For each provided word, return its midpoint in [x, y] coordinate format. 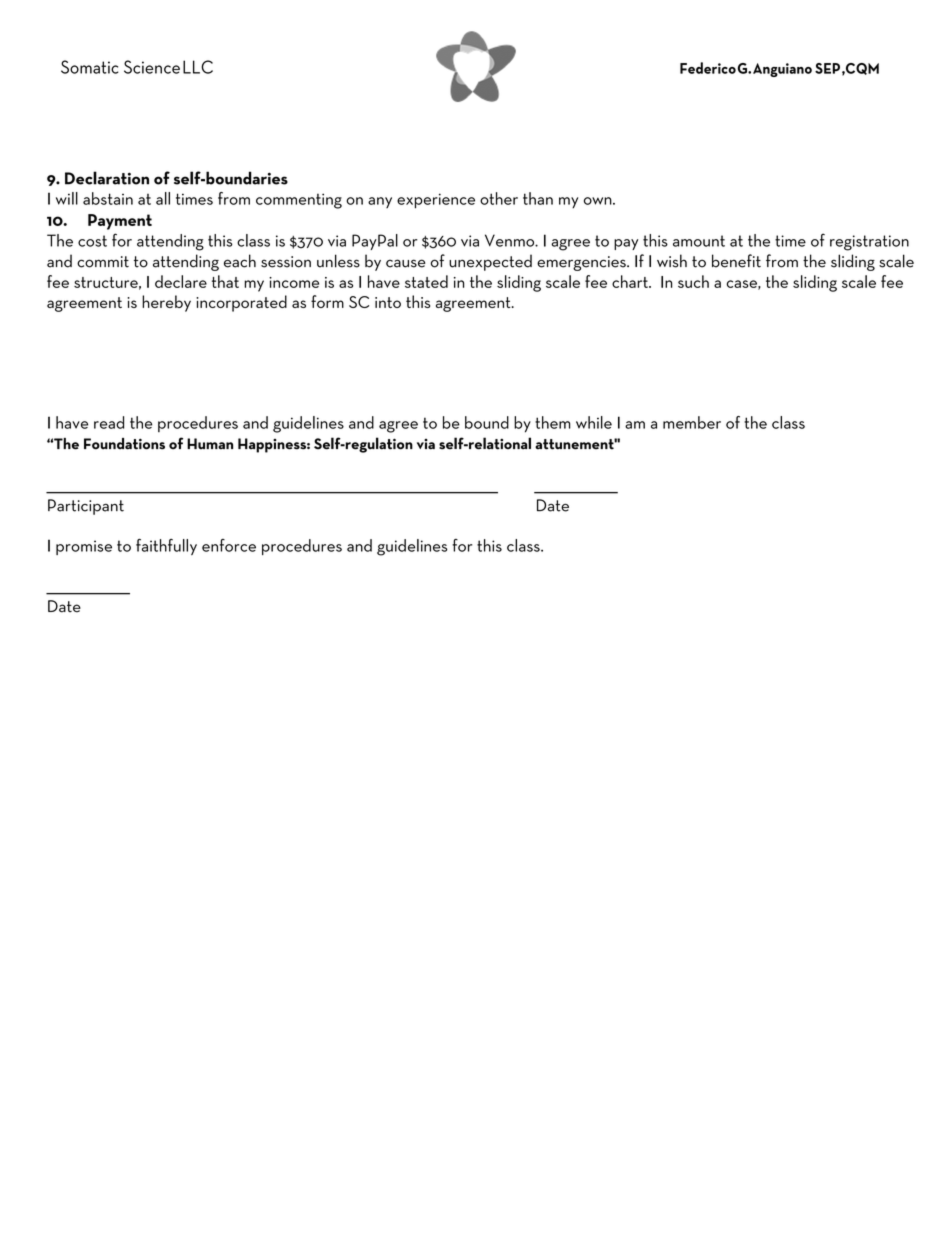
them [552, 422]
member [692, 422]
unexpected [490, 262]
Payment [120, 222]
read [109, 422]
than [538, 198]
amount [699, 241]
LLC [198, 67]
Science [152, 67]
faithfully [166, 547]
